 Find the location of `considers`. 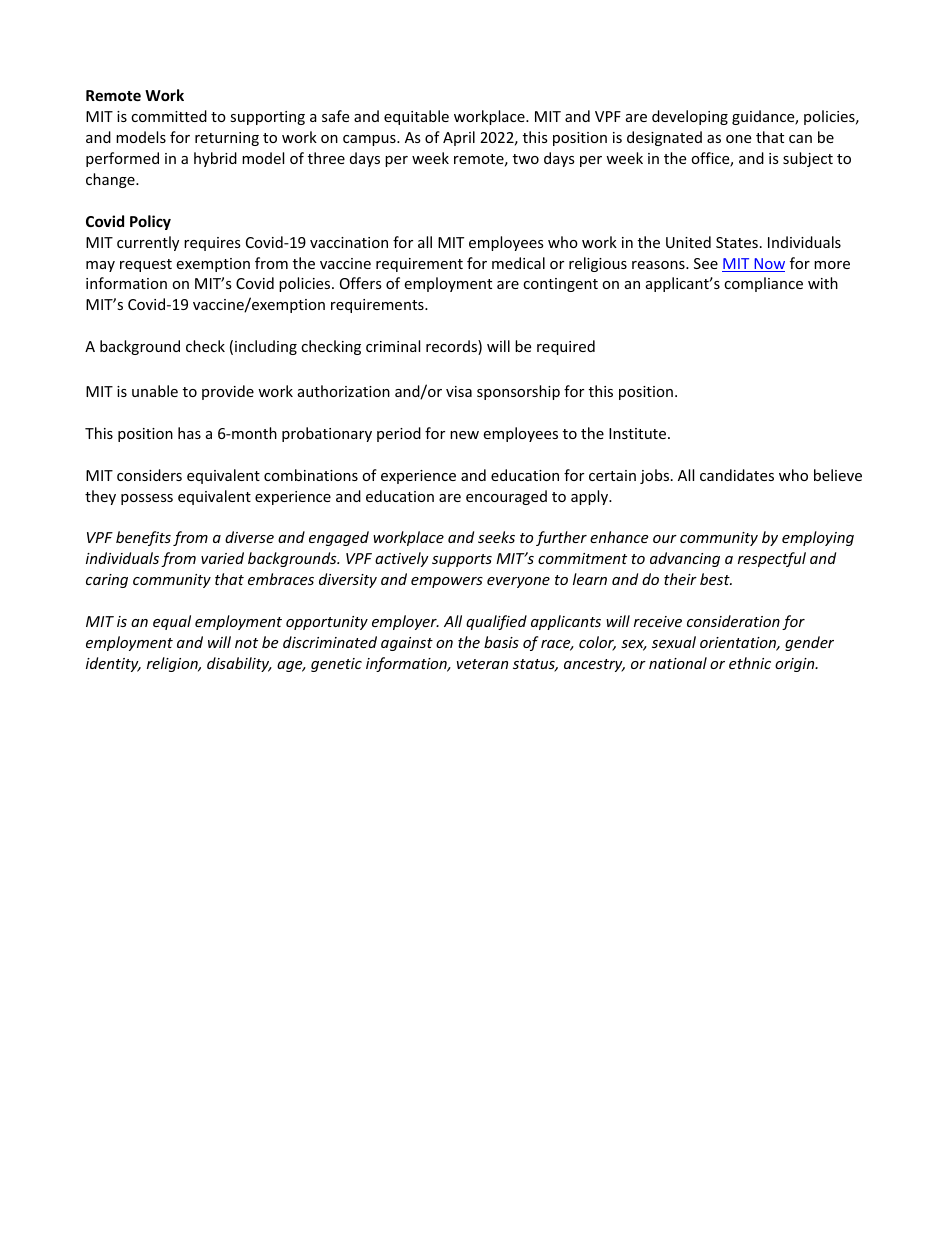

considers is located at coordinates (149, 475).
